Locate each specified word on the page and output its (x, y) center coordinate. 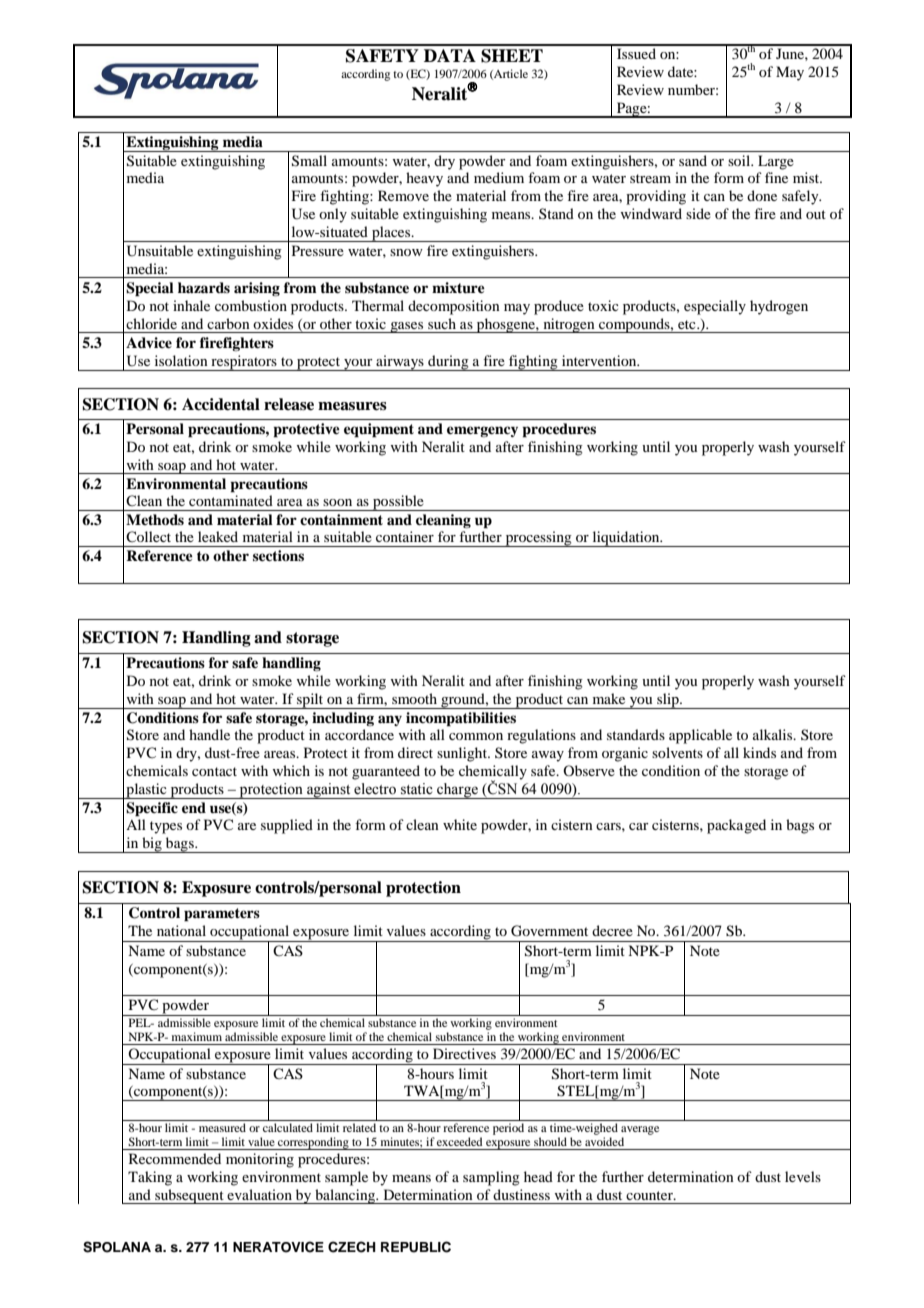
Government (549, 931)
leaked (218, 536)
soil (740, 160)
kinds (759, 752)
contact (214, 771)
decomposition (454, 307)
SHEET (512, 56)
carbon (228, 323)
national (181, 930)
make (609, 698)
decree (612, 930)
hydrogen (779, 307)
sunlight (463, 754)
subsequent (189, 1196)
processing (538, 539)
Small (309, 161)
